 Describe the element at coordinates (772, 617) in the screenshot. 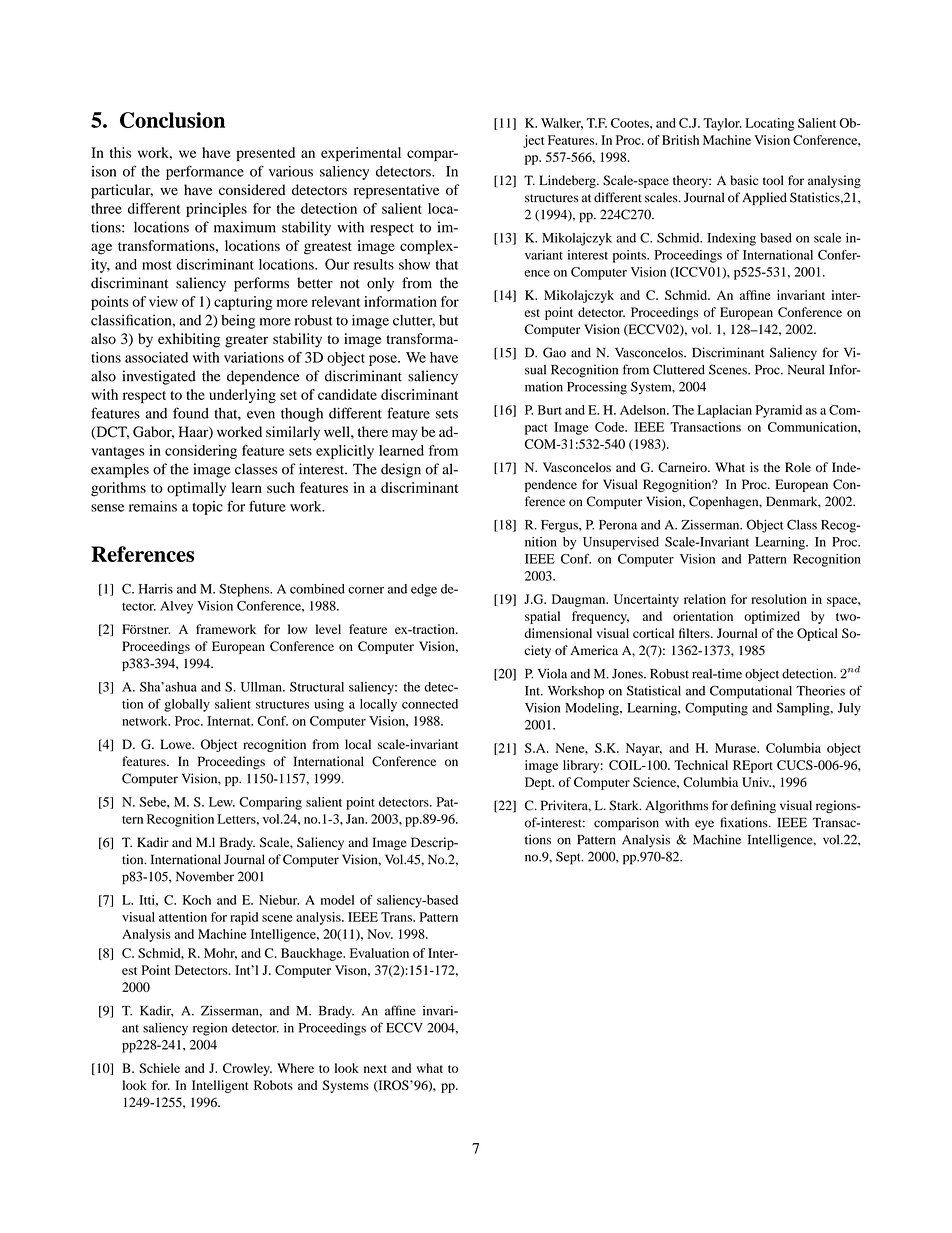

I see `optimized` at that location.
